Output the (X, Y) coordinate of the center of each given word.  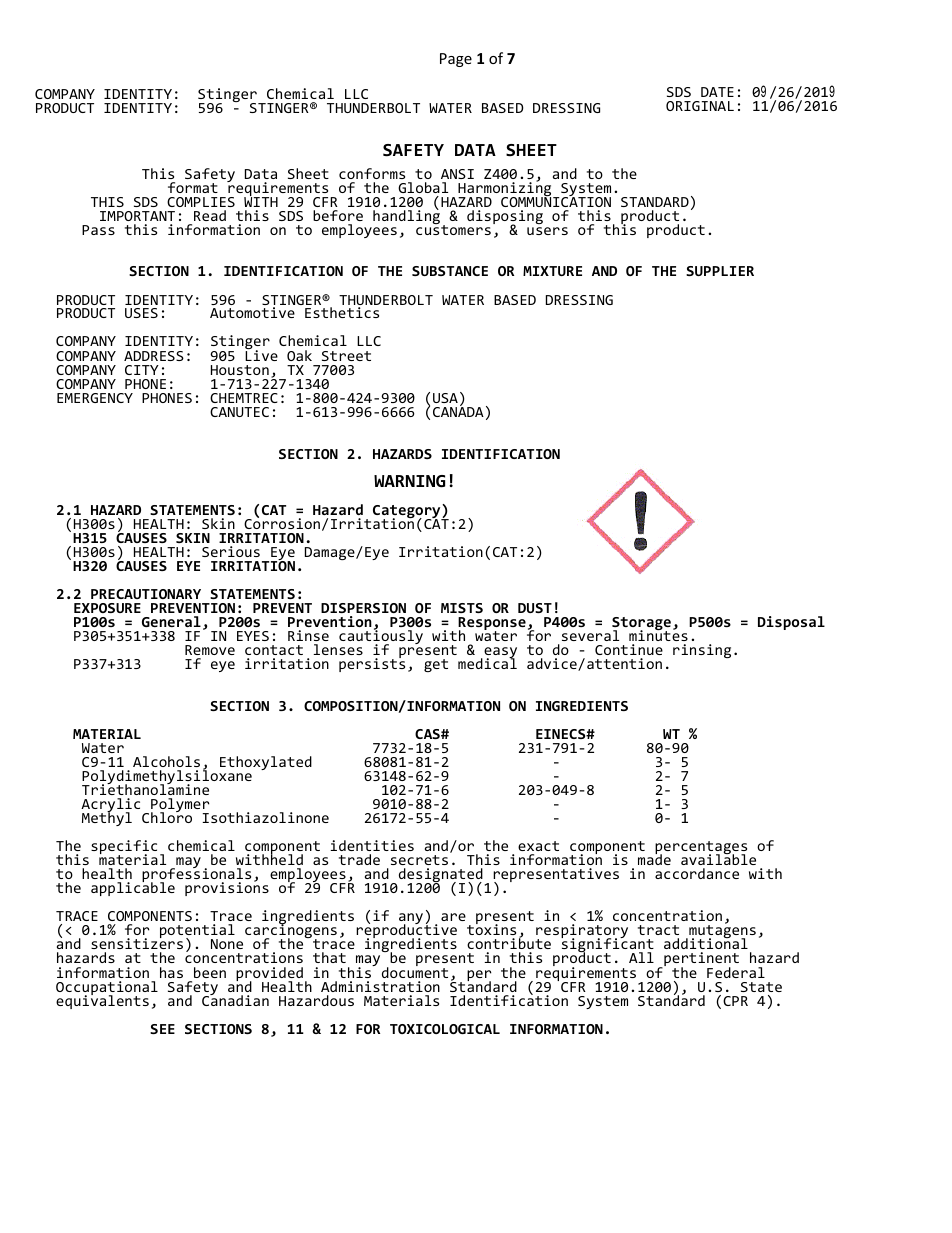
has (171, 972)
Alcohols (166, 761)
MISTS (462, 608)
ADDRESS (154, 356)
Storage (641, 625)
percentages (701, 849)
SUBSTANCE (450, 271)
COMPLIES (201, 202)
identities (372, 845)
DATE (717, 92)
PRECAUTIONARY (146, 594)
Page (456, 60)
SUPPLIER (720, 271)
